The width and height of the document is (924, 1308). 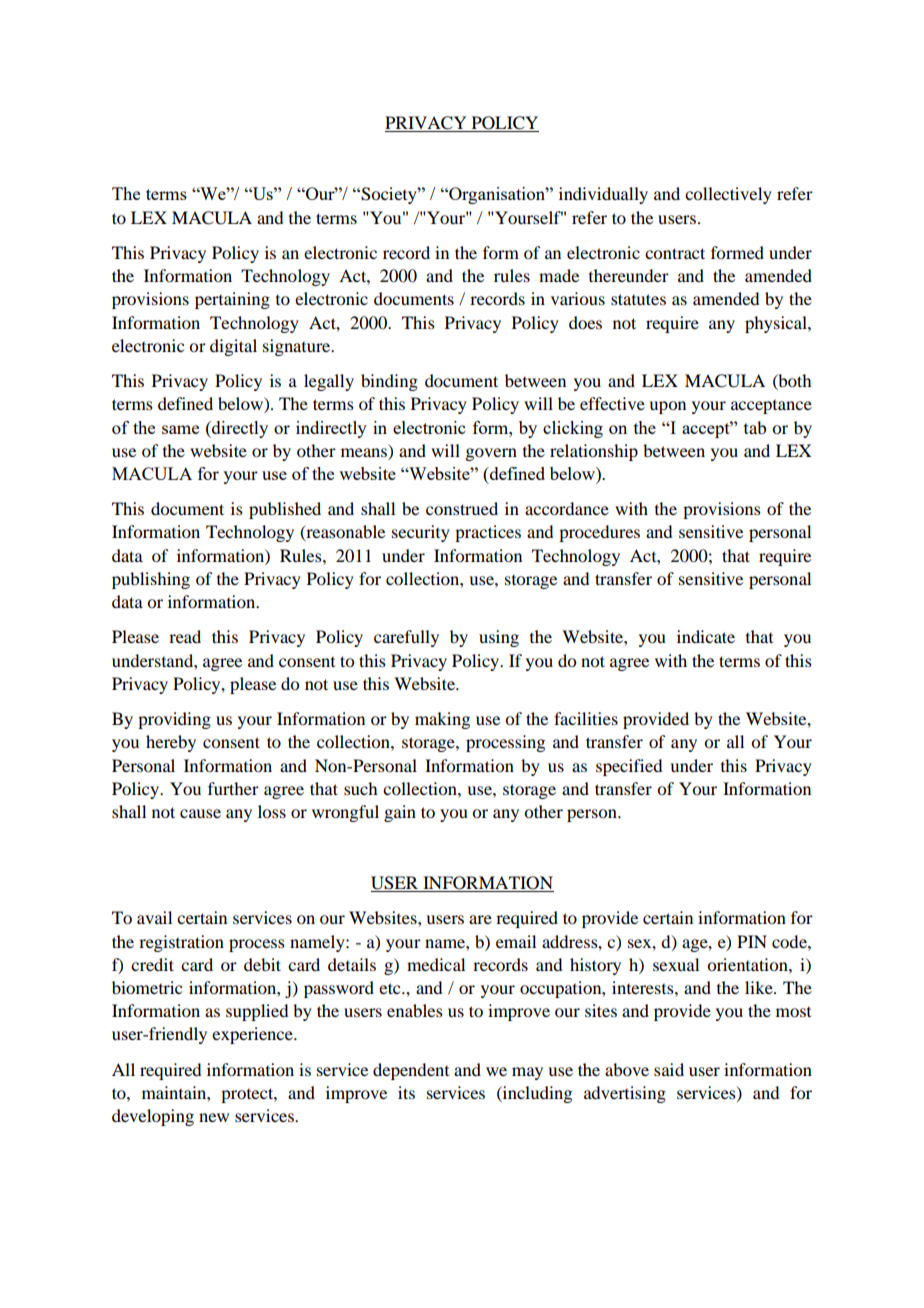 I want to click on may, so click(x=527, y=1073).
